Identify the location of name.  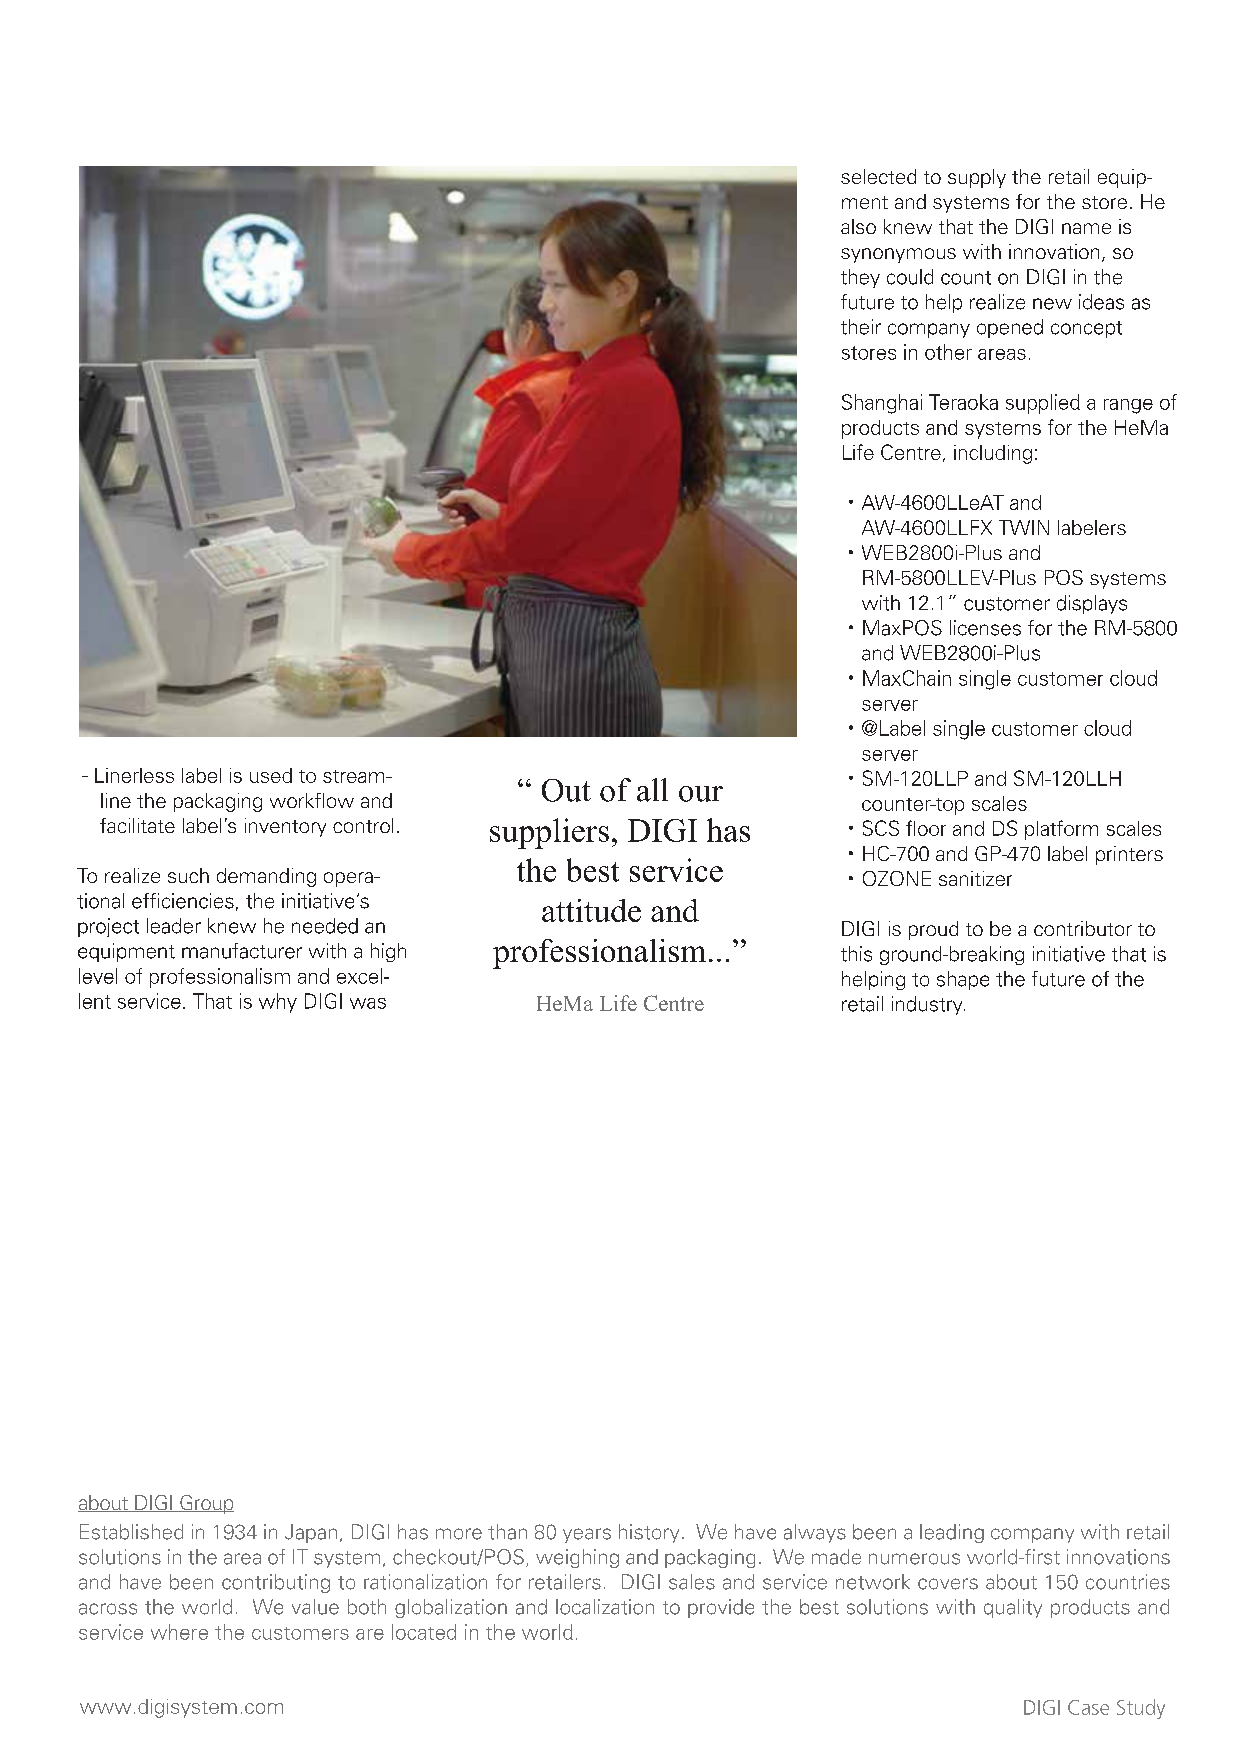
(1086, 228).
